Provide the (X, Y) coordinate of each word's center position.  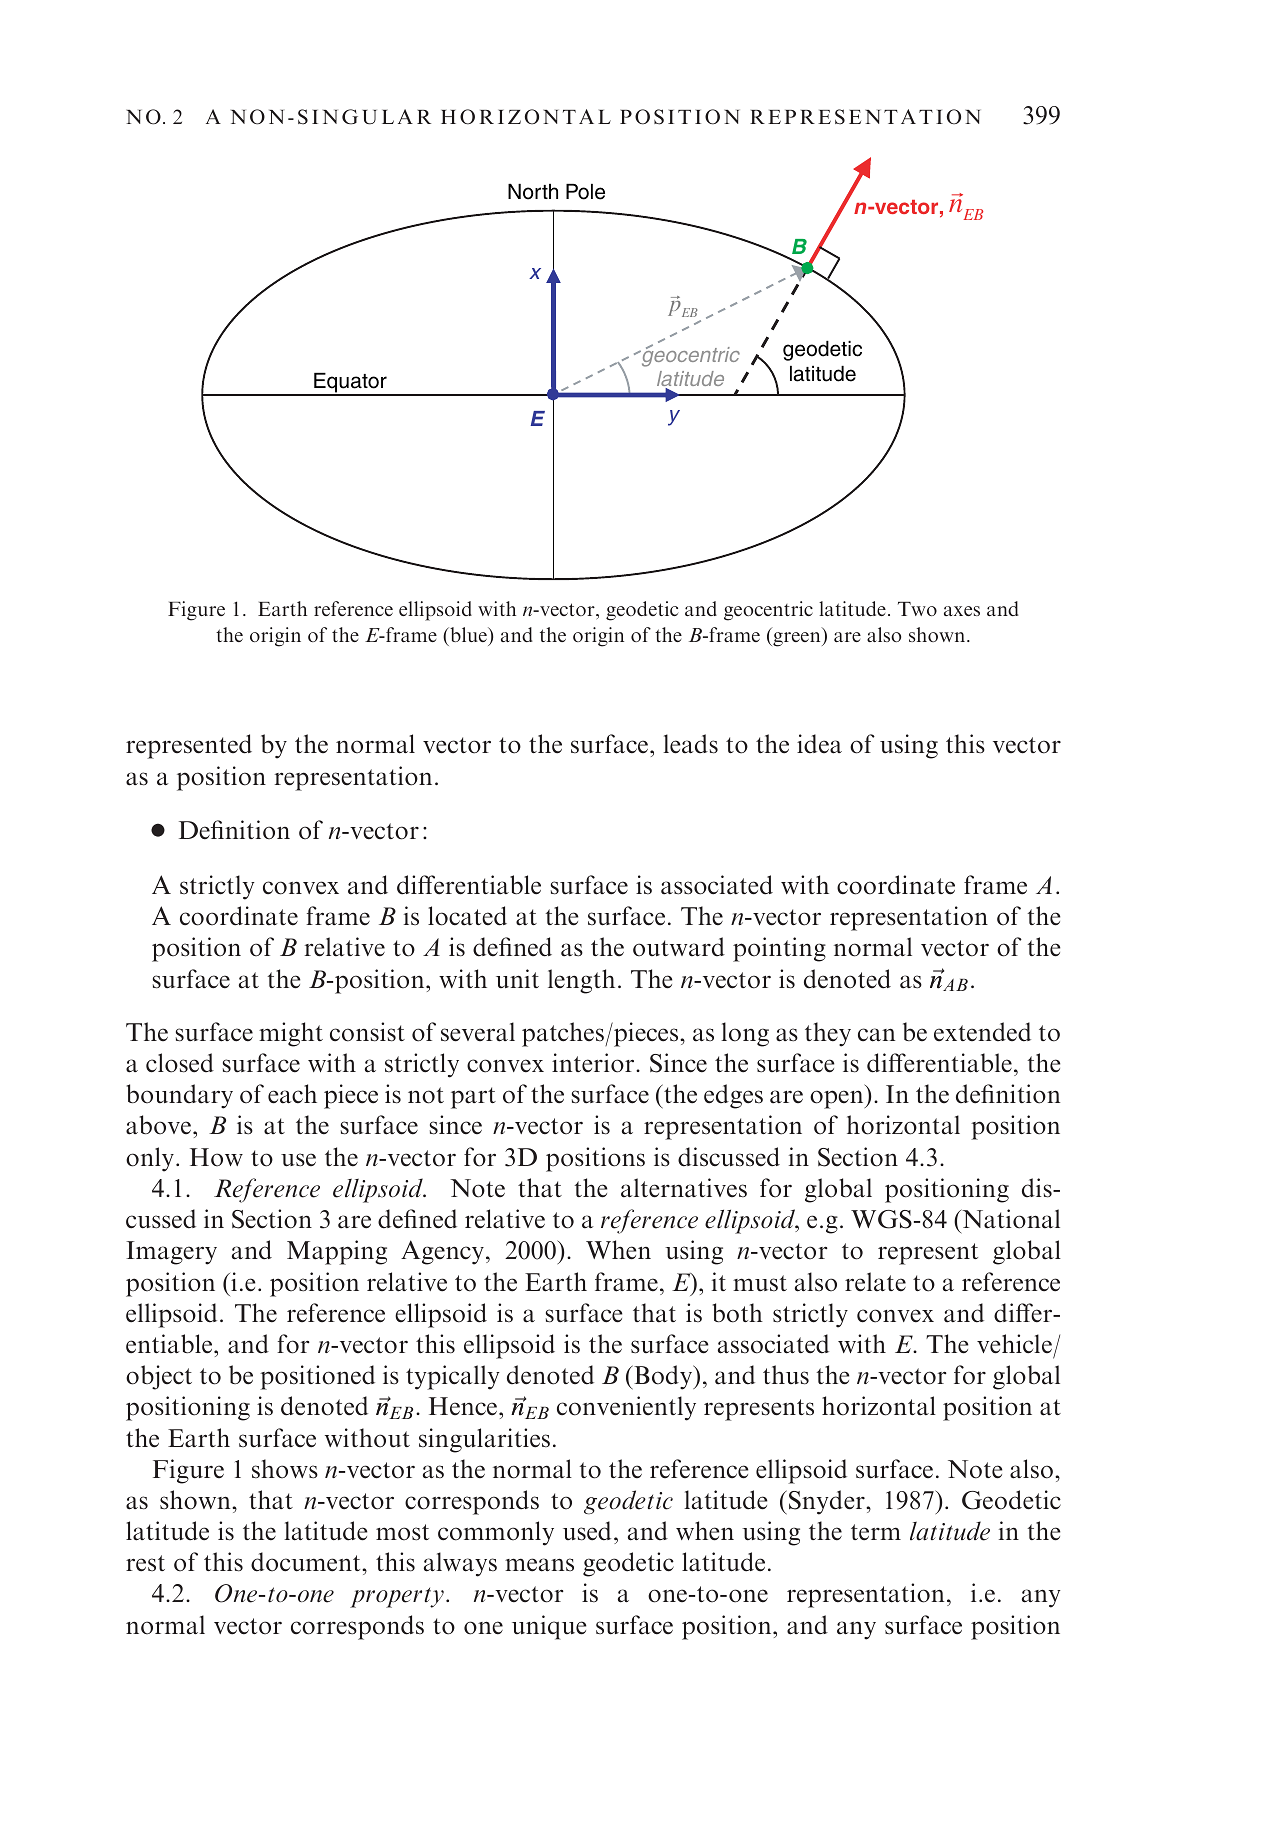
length (581, 981)
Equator (350, 384)
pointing (779, 949)
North (533, 192)
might (291, 1034)
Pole (585, 192)
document (307, 1562)
